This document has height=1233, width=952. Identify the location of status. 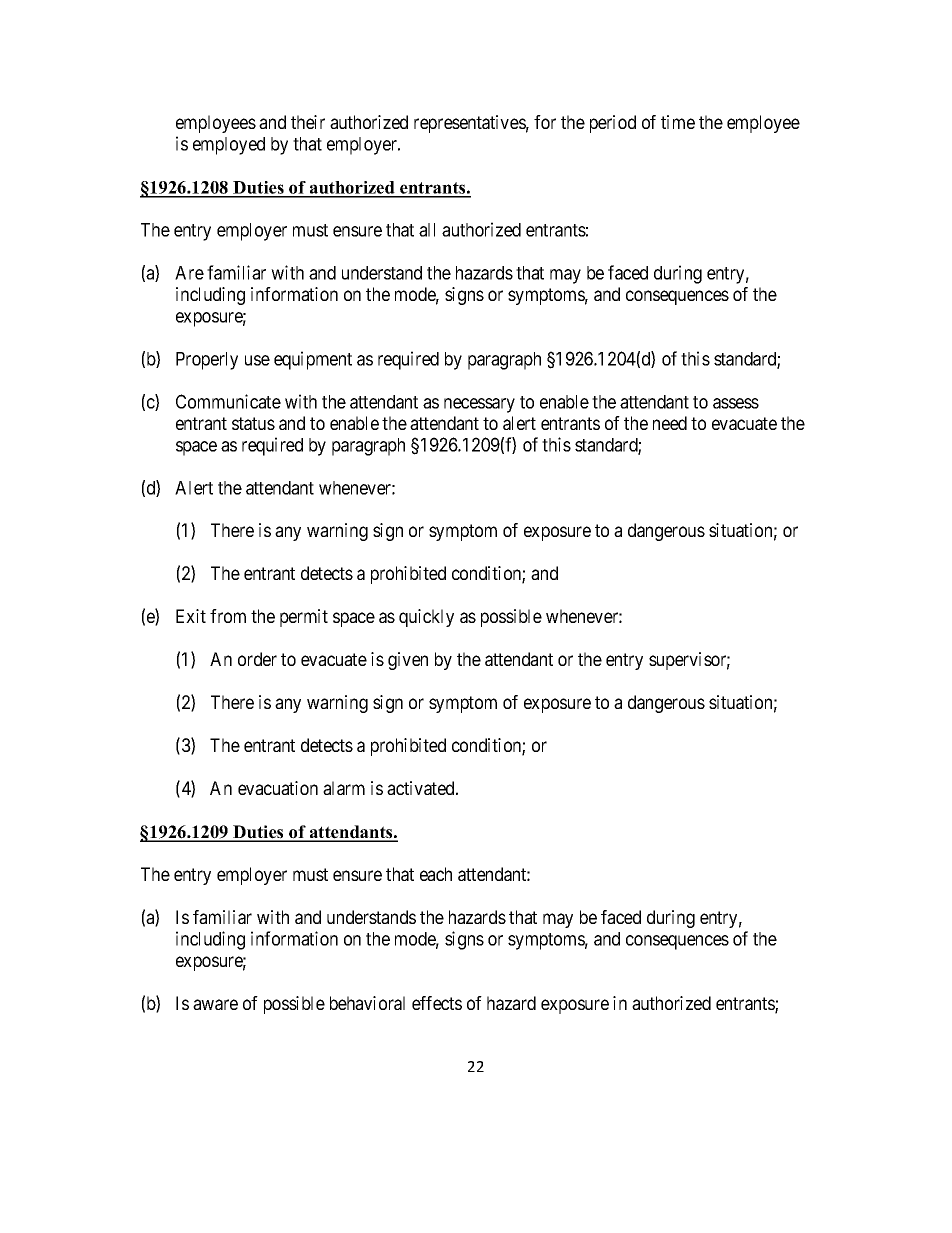
(253, 423).
